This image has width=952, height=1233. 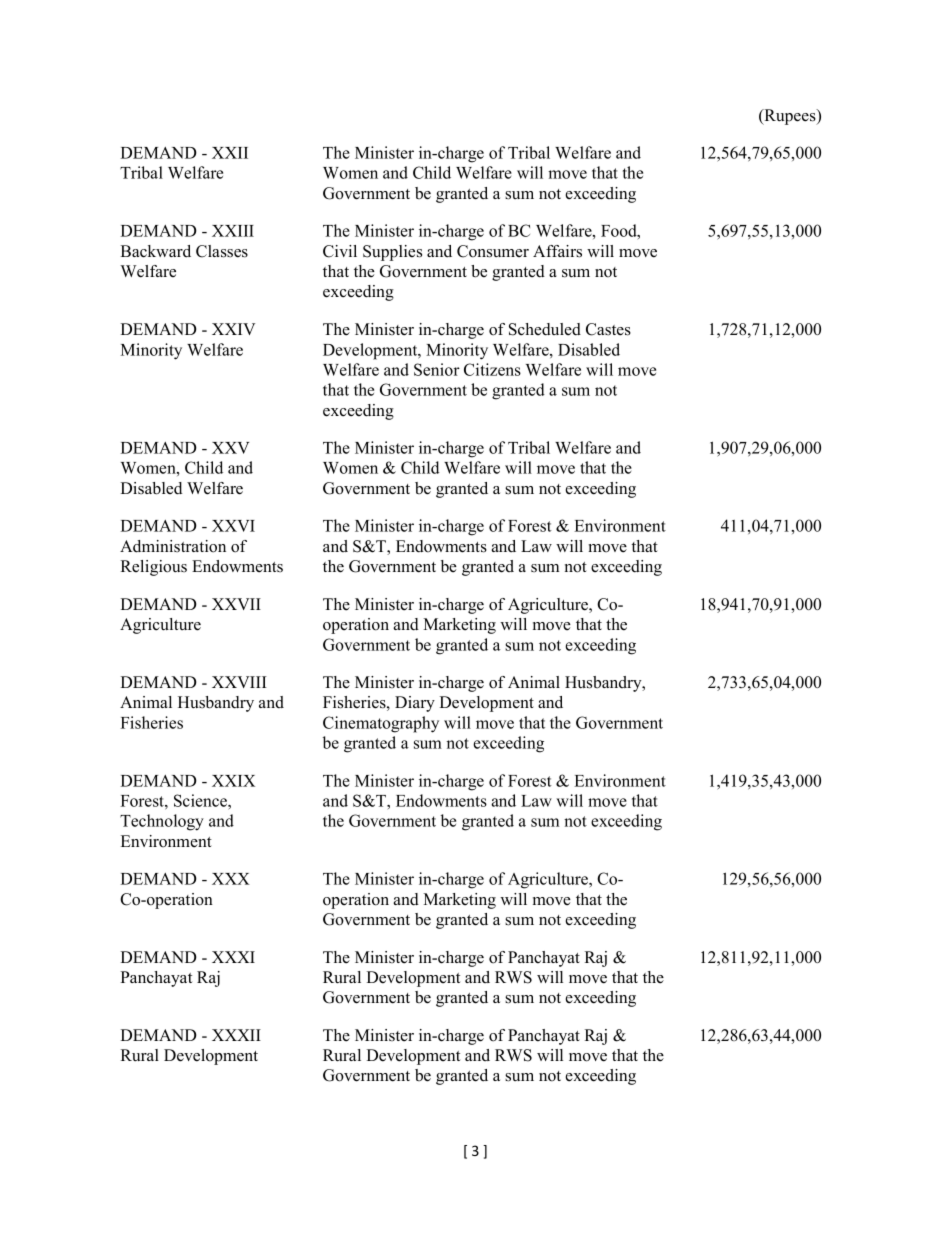 What do you see at coordinates (492, 369) in the image?
I see `Citizens` at bounding box center [492, 369].
